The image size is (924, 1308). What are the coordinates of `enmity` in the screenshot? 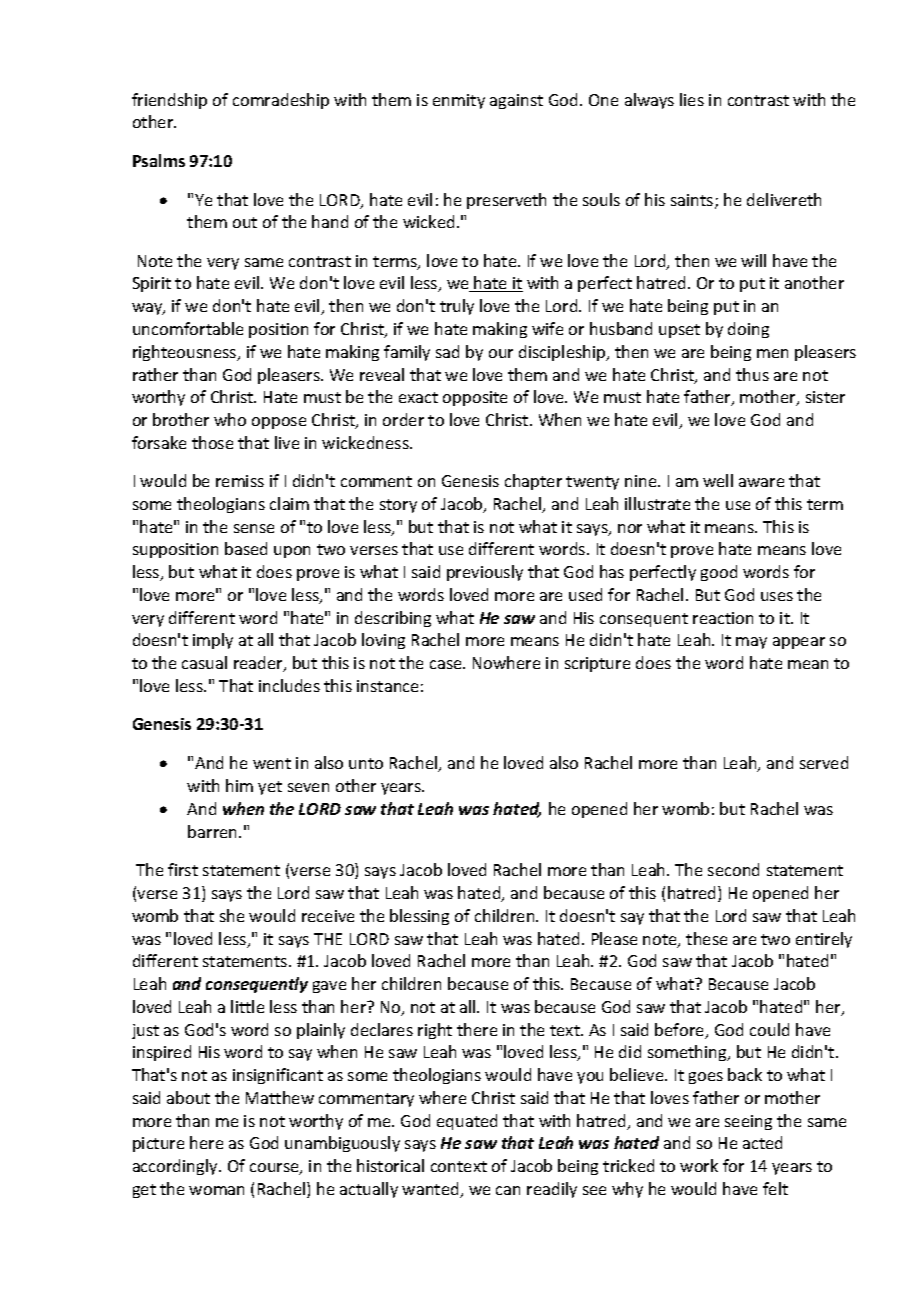 It's located at (459, 101).
